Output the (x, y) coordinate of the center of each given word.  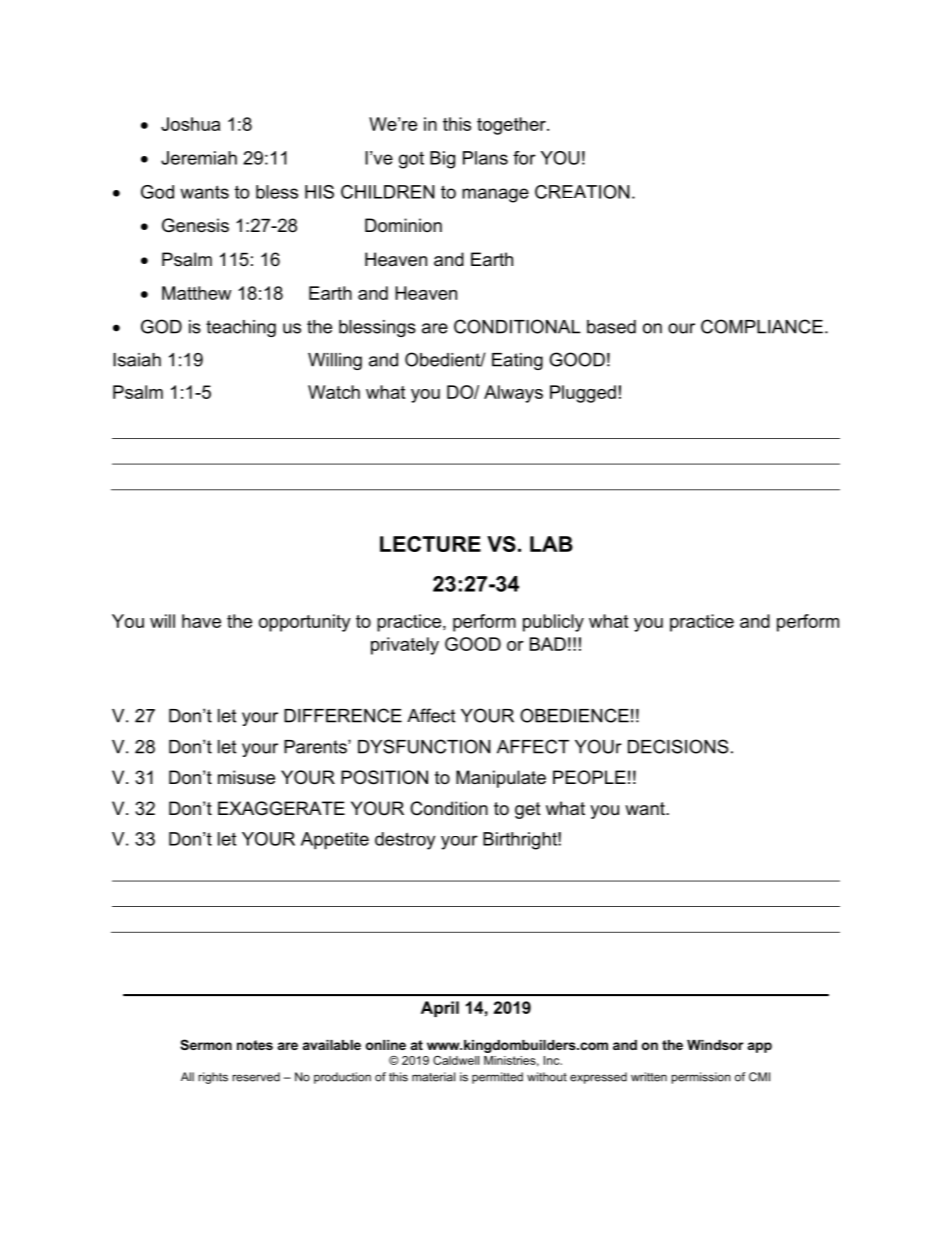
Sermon (206, 1044)
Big (442, 160)
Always (513, 394)
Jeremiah (199, 158)
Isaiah (137, 360)
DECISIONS (678, 746)
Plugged (583, 394)
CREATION (582, 192)
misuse (246, 777)
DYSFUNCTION (424, 746)
